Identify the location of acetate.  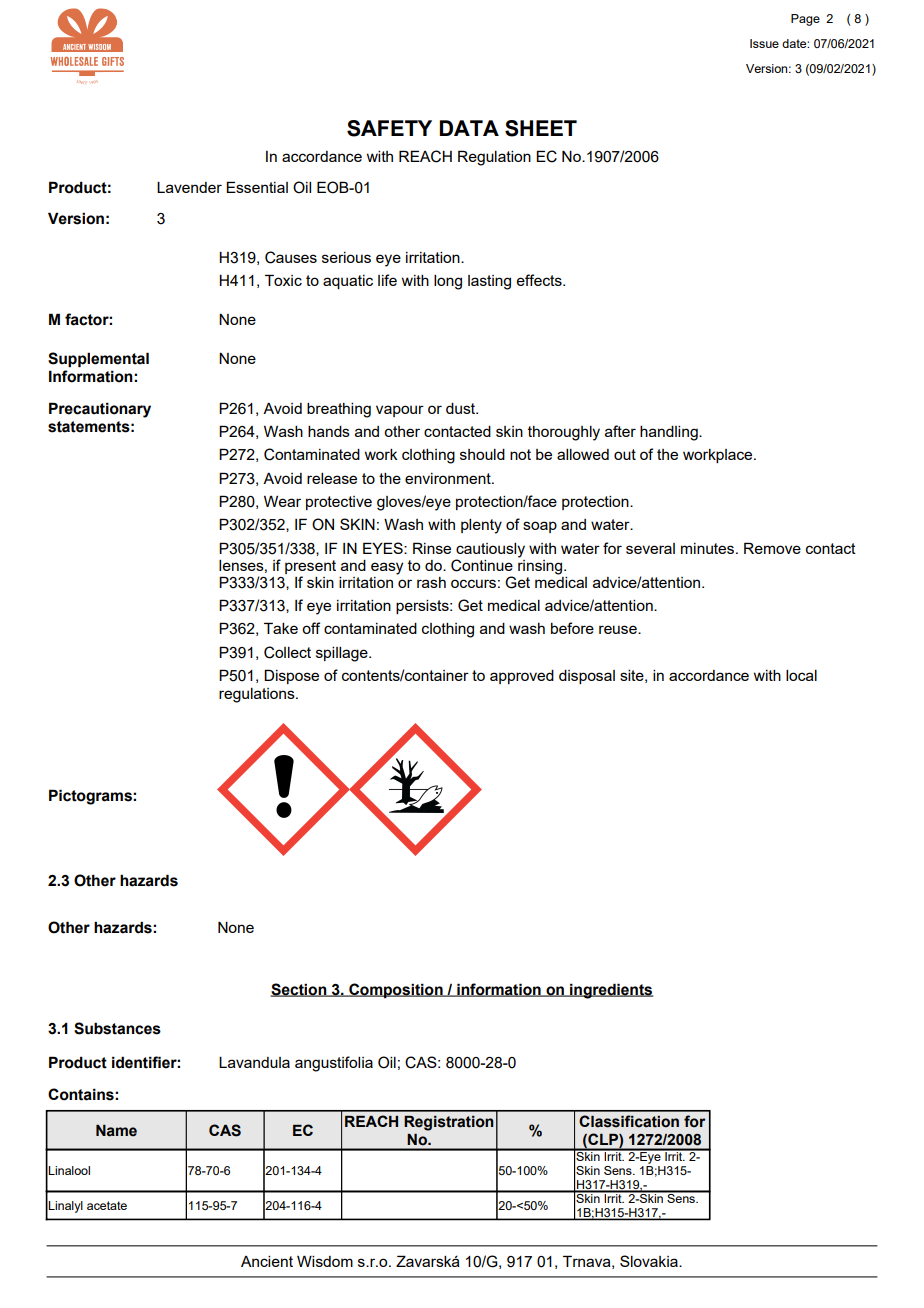
(107, 1205).
